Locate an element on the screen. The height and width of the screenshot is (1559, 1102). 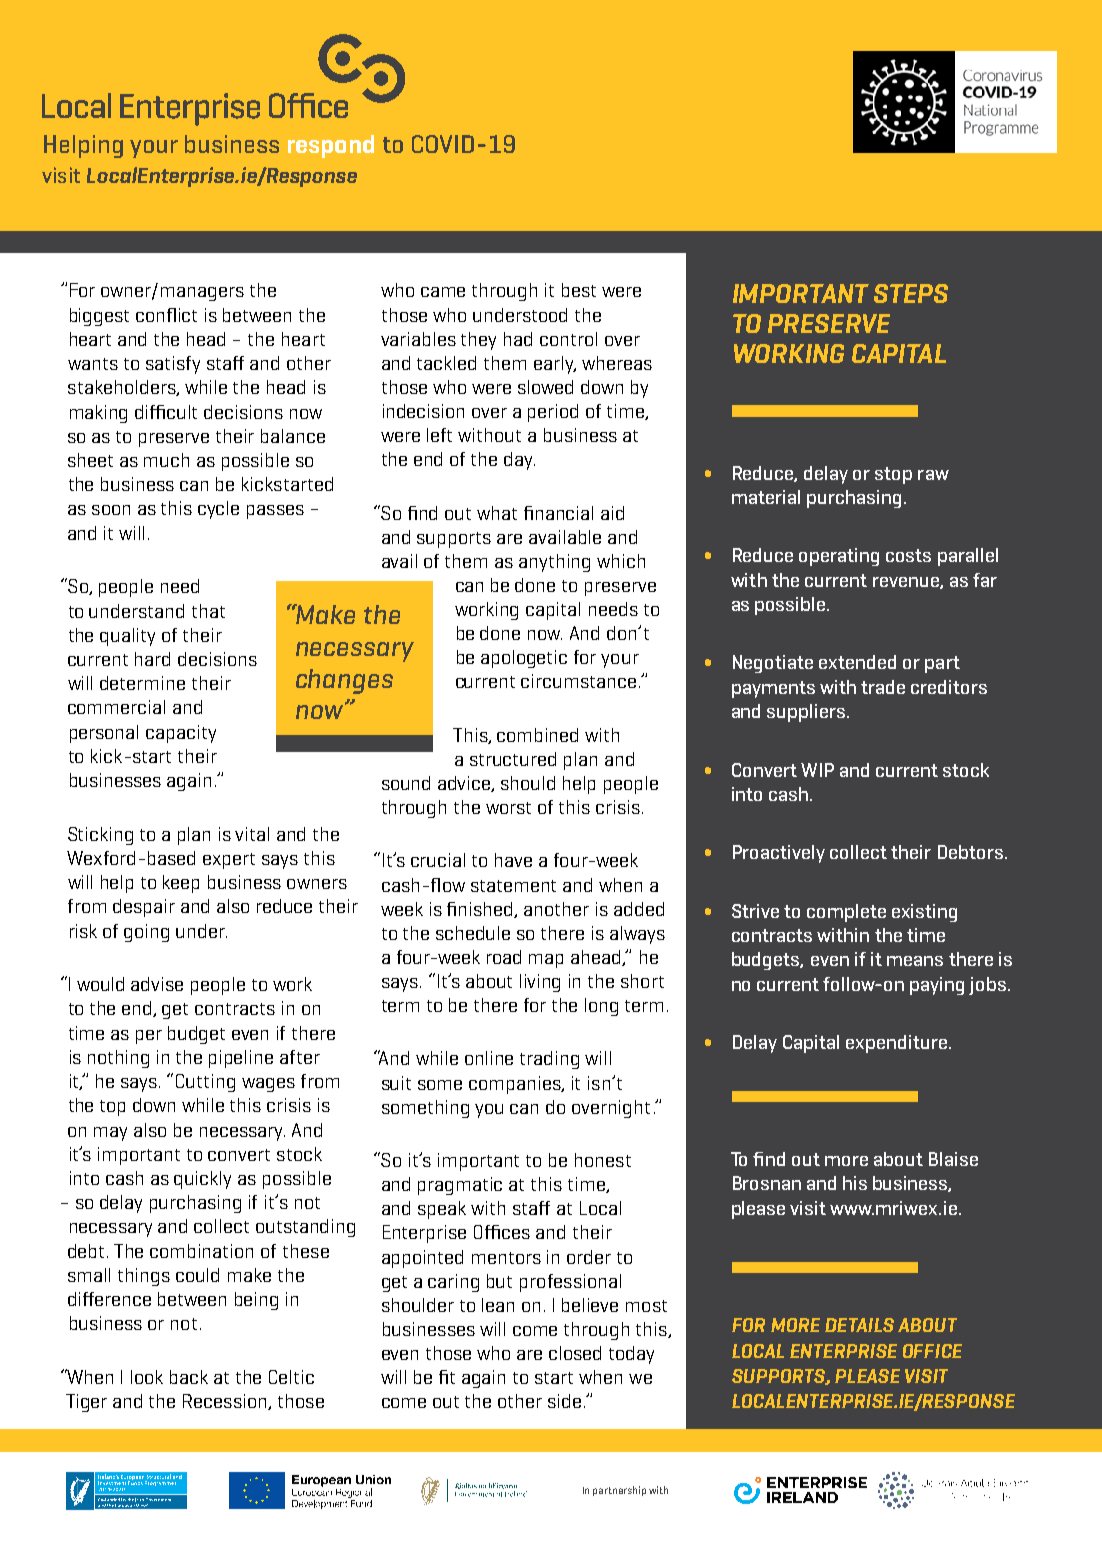
best is located at coordinates (579, 290).
